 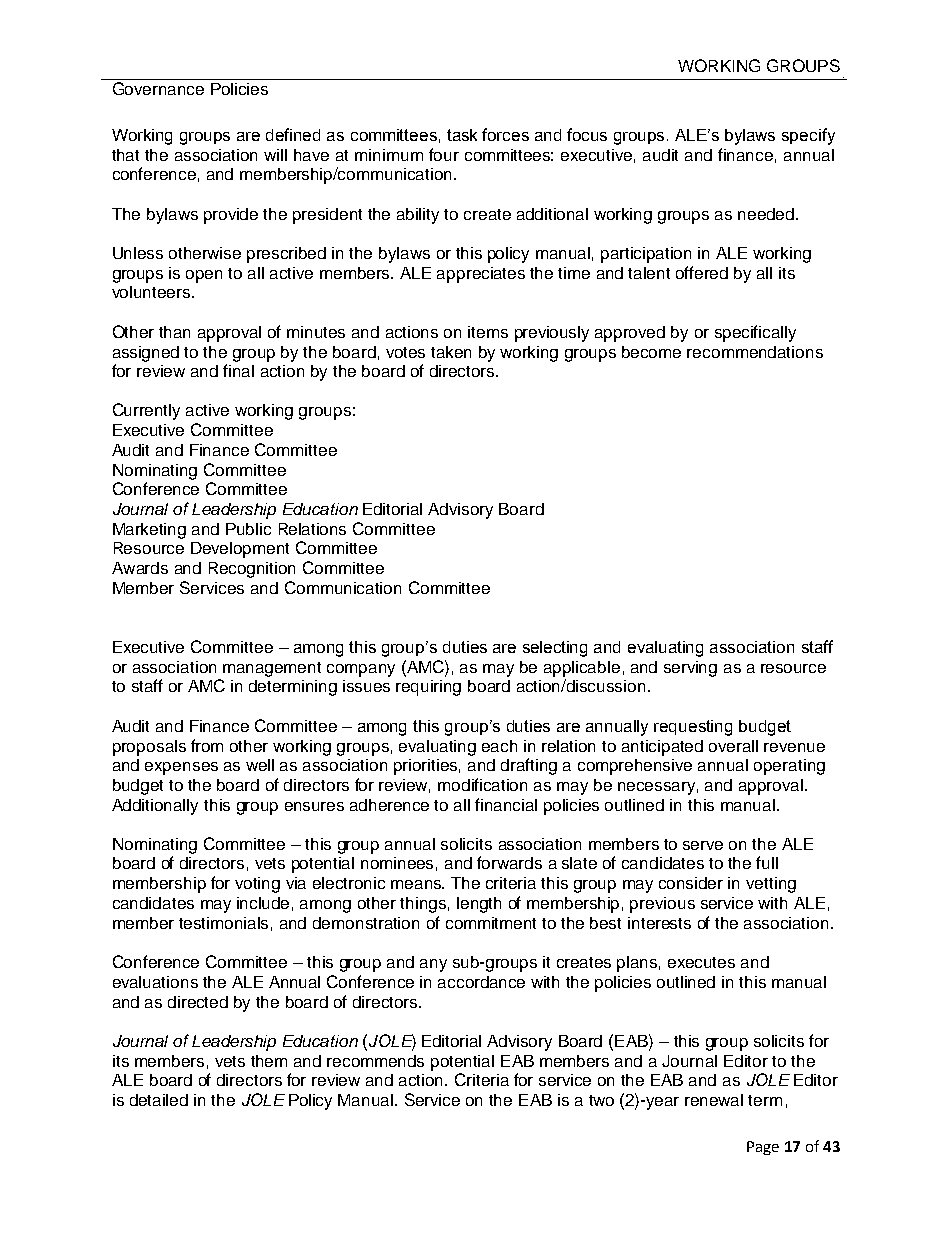 What do you see at coordinates (375, 1061) in the document?
I see `recommends` at bounding box center [375, 1061].
